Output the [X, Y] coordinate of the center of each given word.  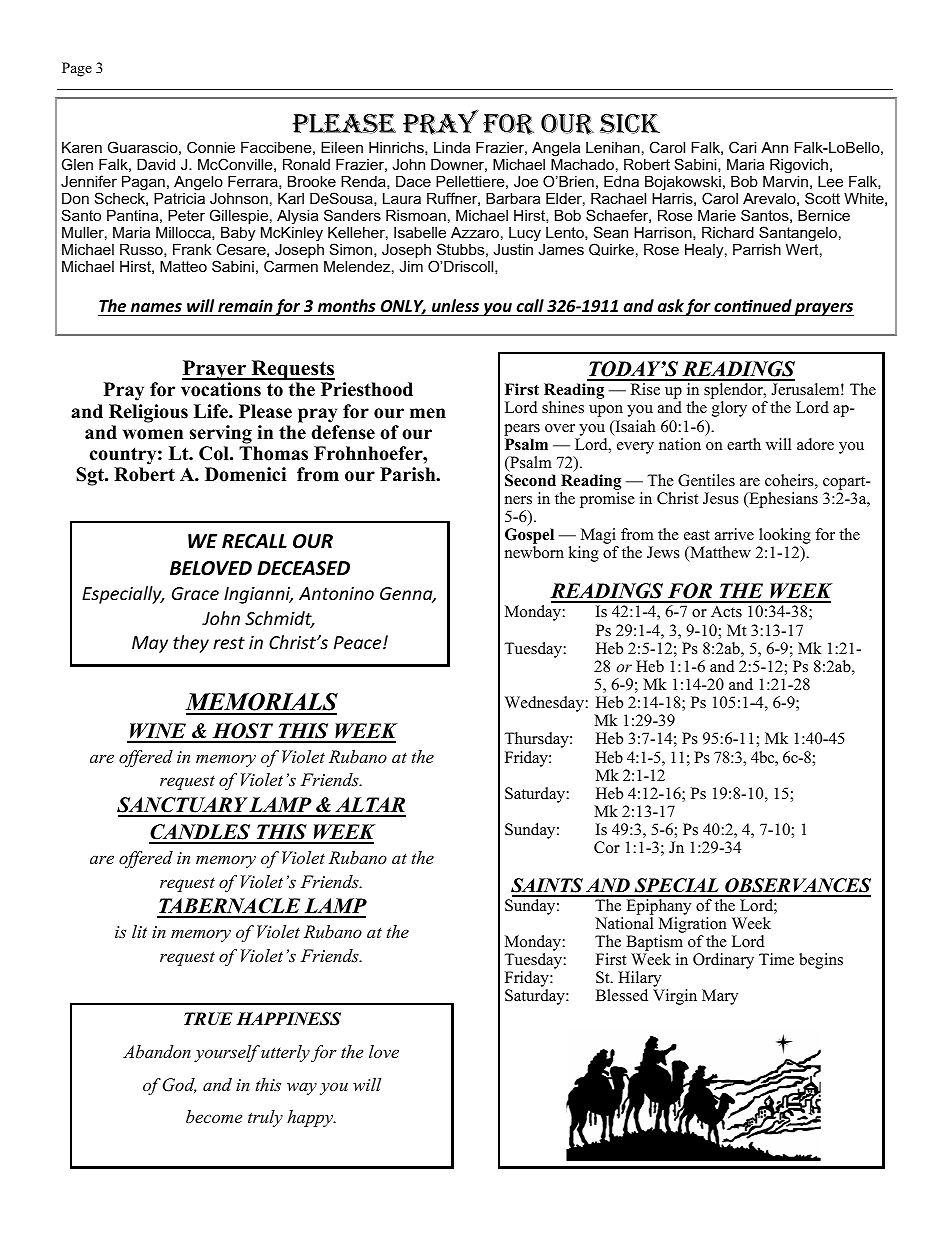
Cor [607, 847]
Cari [742, 147]
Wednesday [545, 704]
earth [744, 444]
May [150, 644]
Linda [452, 147]
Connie [211, 147]
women [153, 434]
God [179, 1085]
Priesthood [367, 389]
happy [311, 1118]
